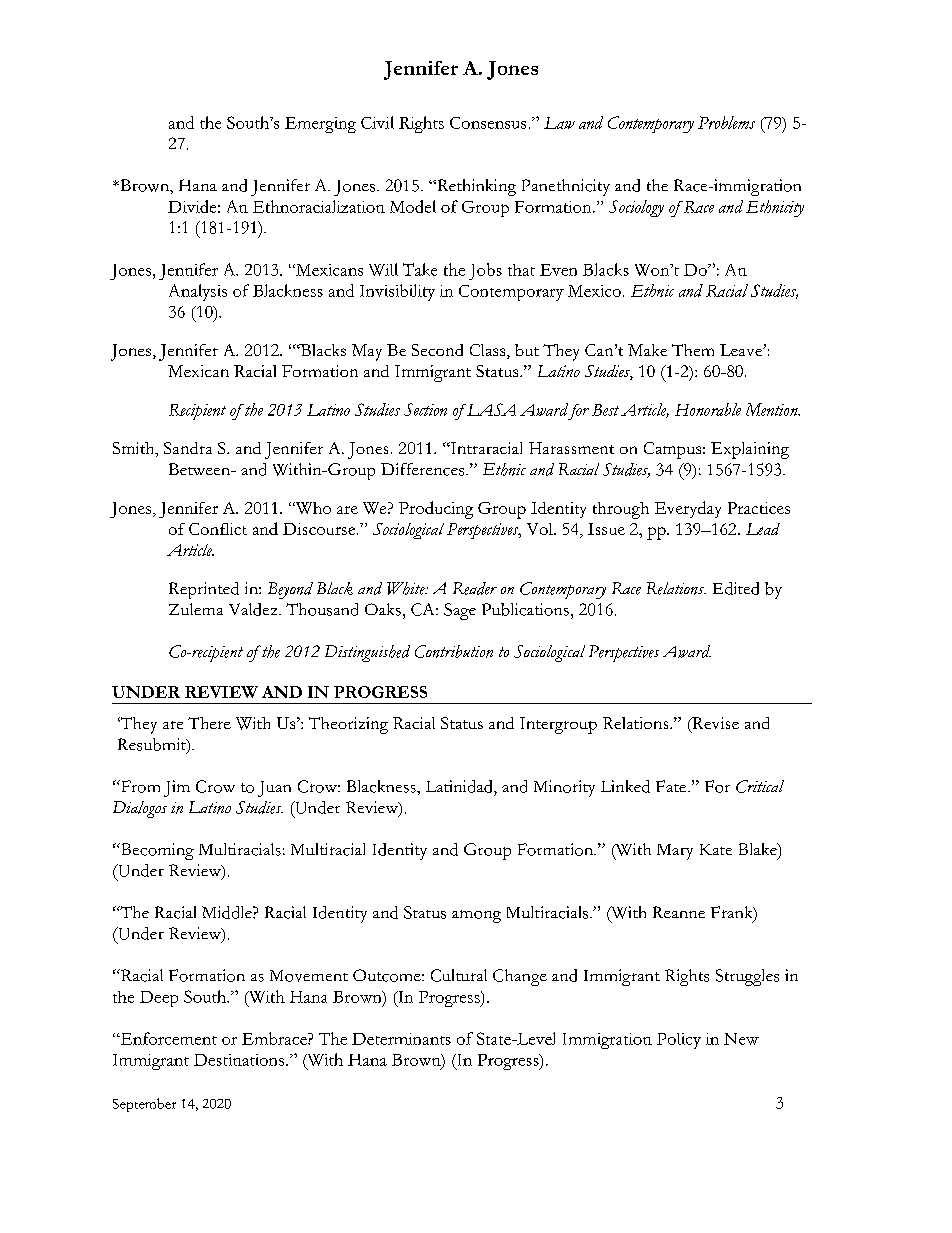 The image size is (952, 1233). I want to click on Destinations, so click(240, 1060).
